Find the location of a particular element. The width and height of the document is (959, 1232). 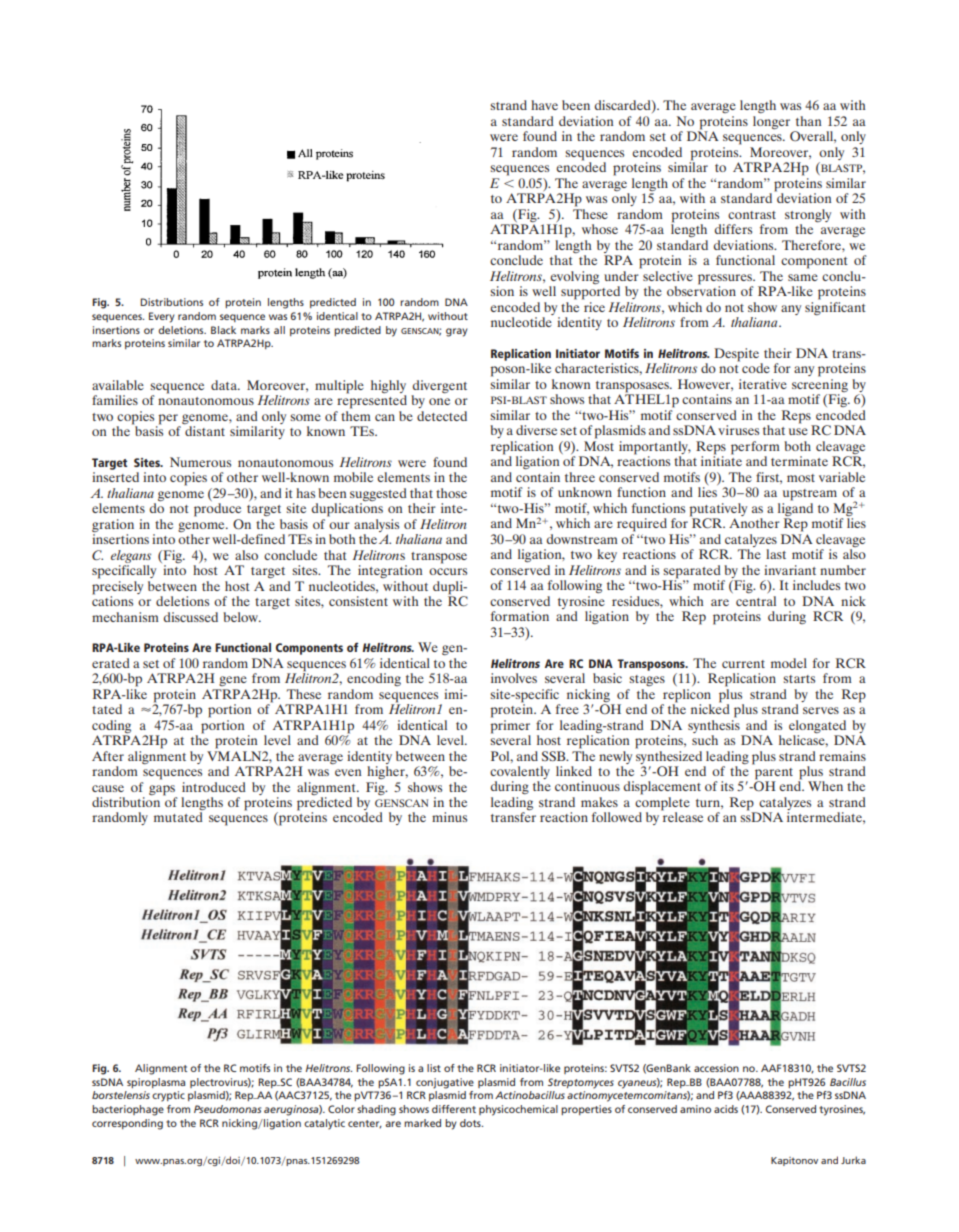

have is located at coordinates (544, 105).
